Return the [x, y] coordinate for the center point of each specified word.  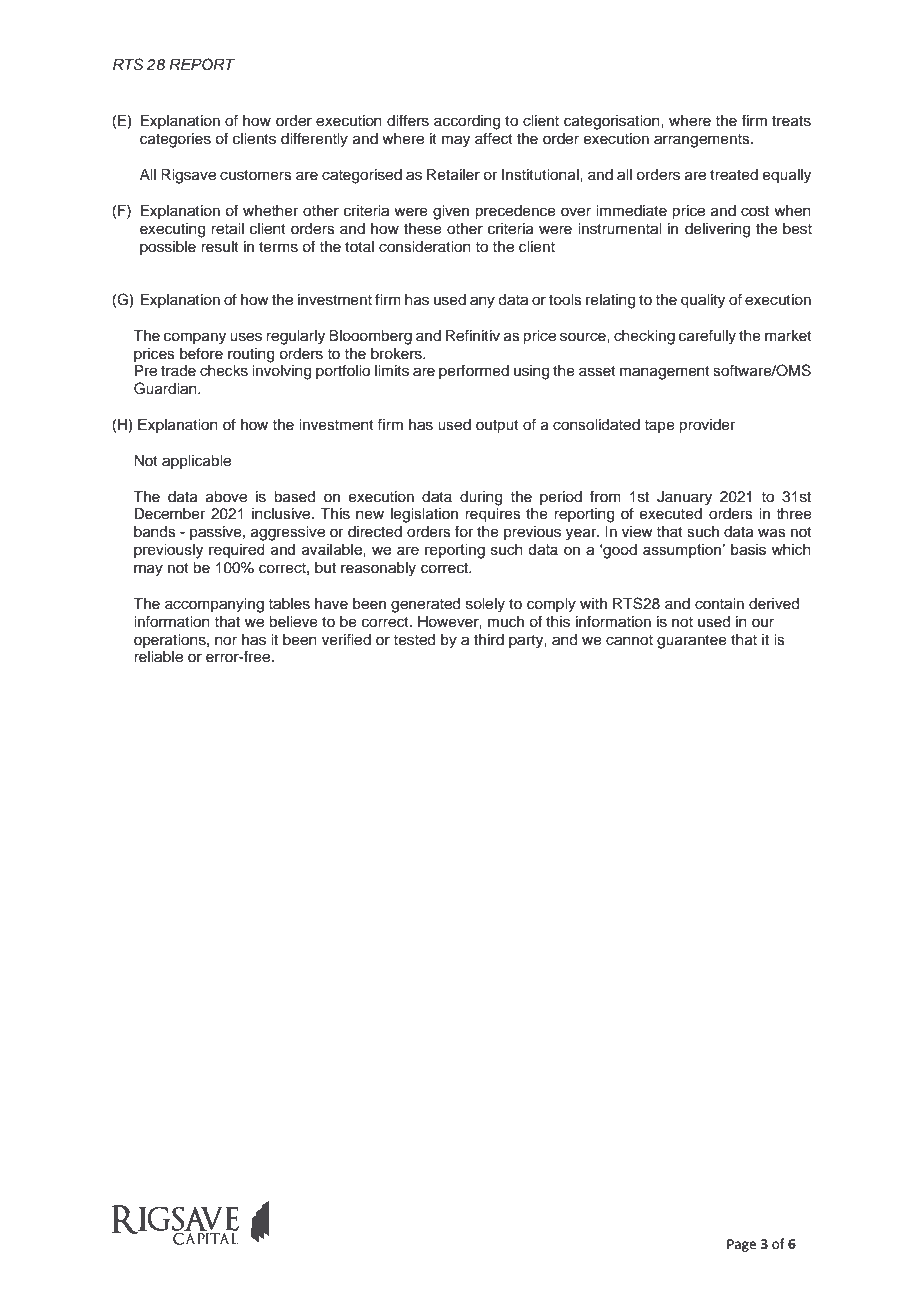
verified [346, 639]
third [489, 640]
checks [224, 371]
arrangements [703, 141]
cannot [629, 640]
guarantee [692, 642]
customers [256, 175]
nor [226, 641]
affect [494, 138]
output [497, 427]
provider [707, 426]
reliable [158, 657]
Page [741, 1245]
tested [414, 640]
